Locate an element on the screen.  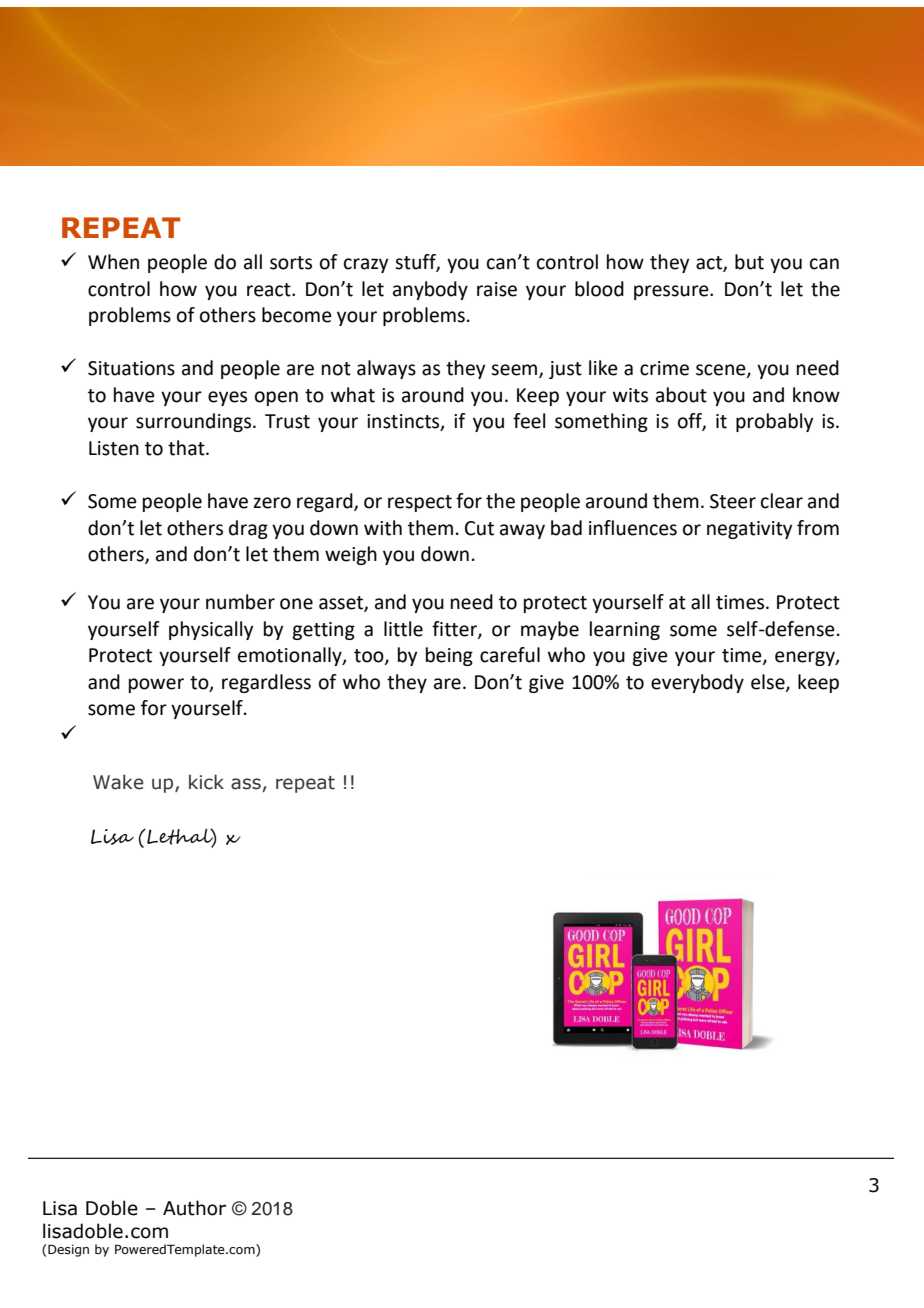
physically is located at coordinates (211, 630).
